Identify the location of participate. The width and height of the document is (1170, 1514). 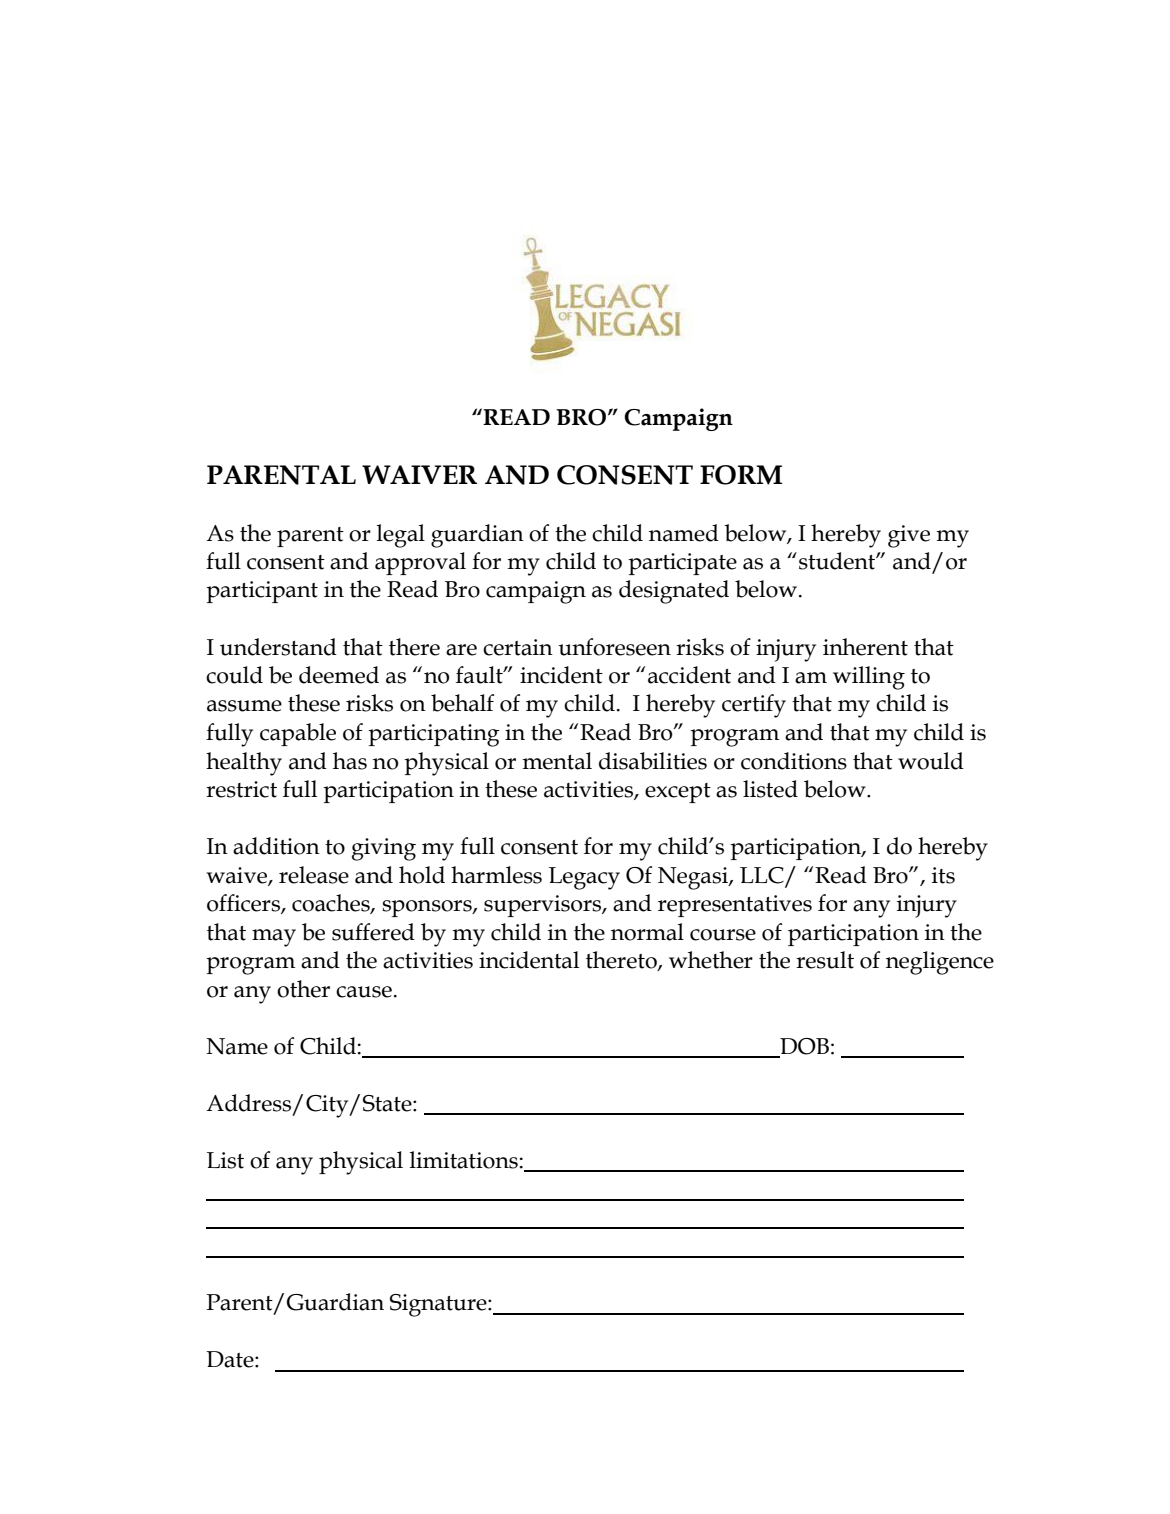
(682, 564).
